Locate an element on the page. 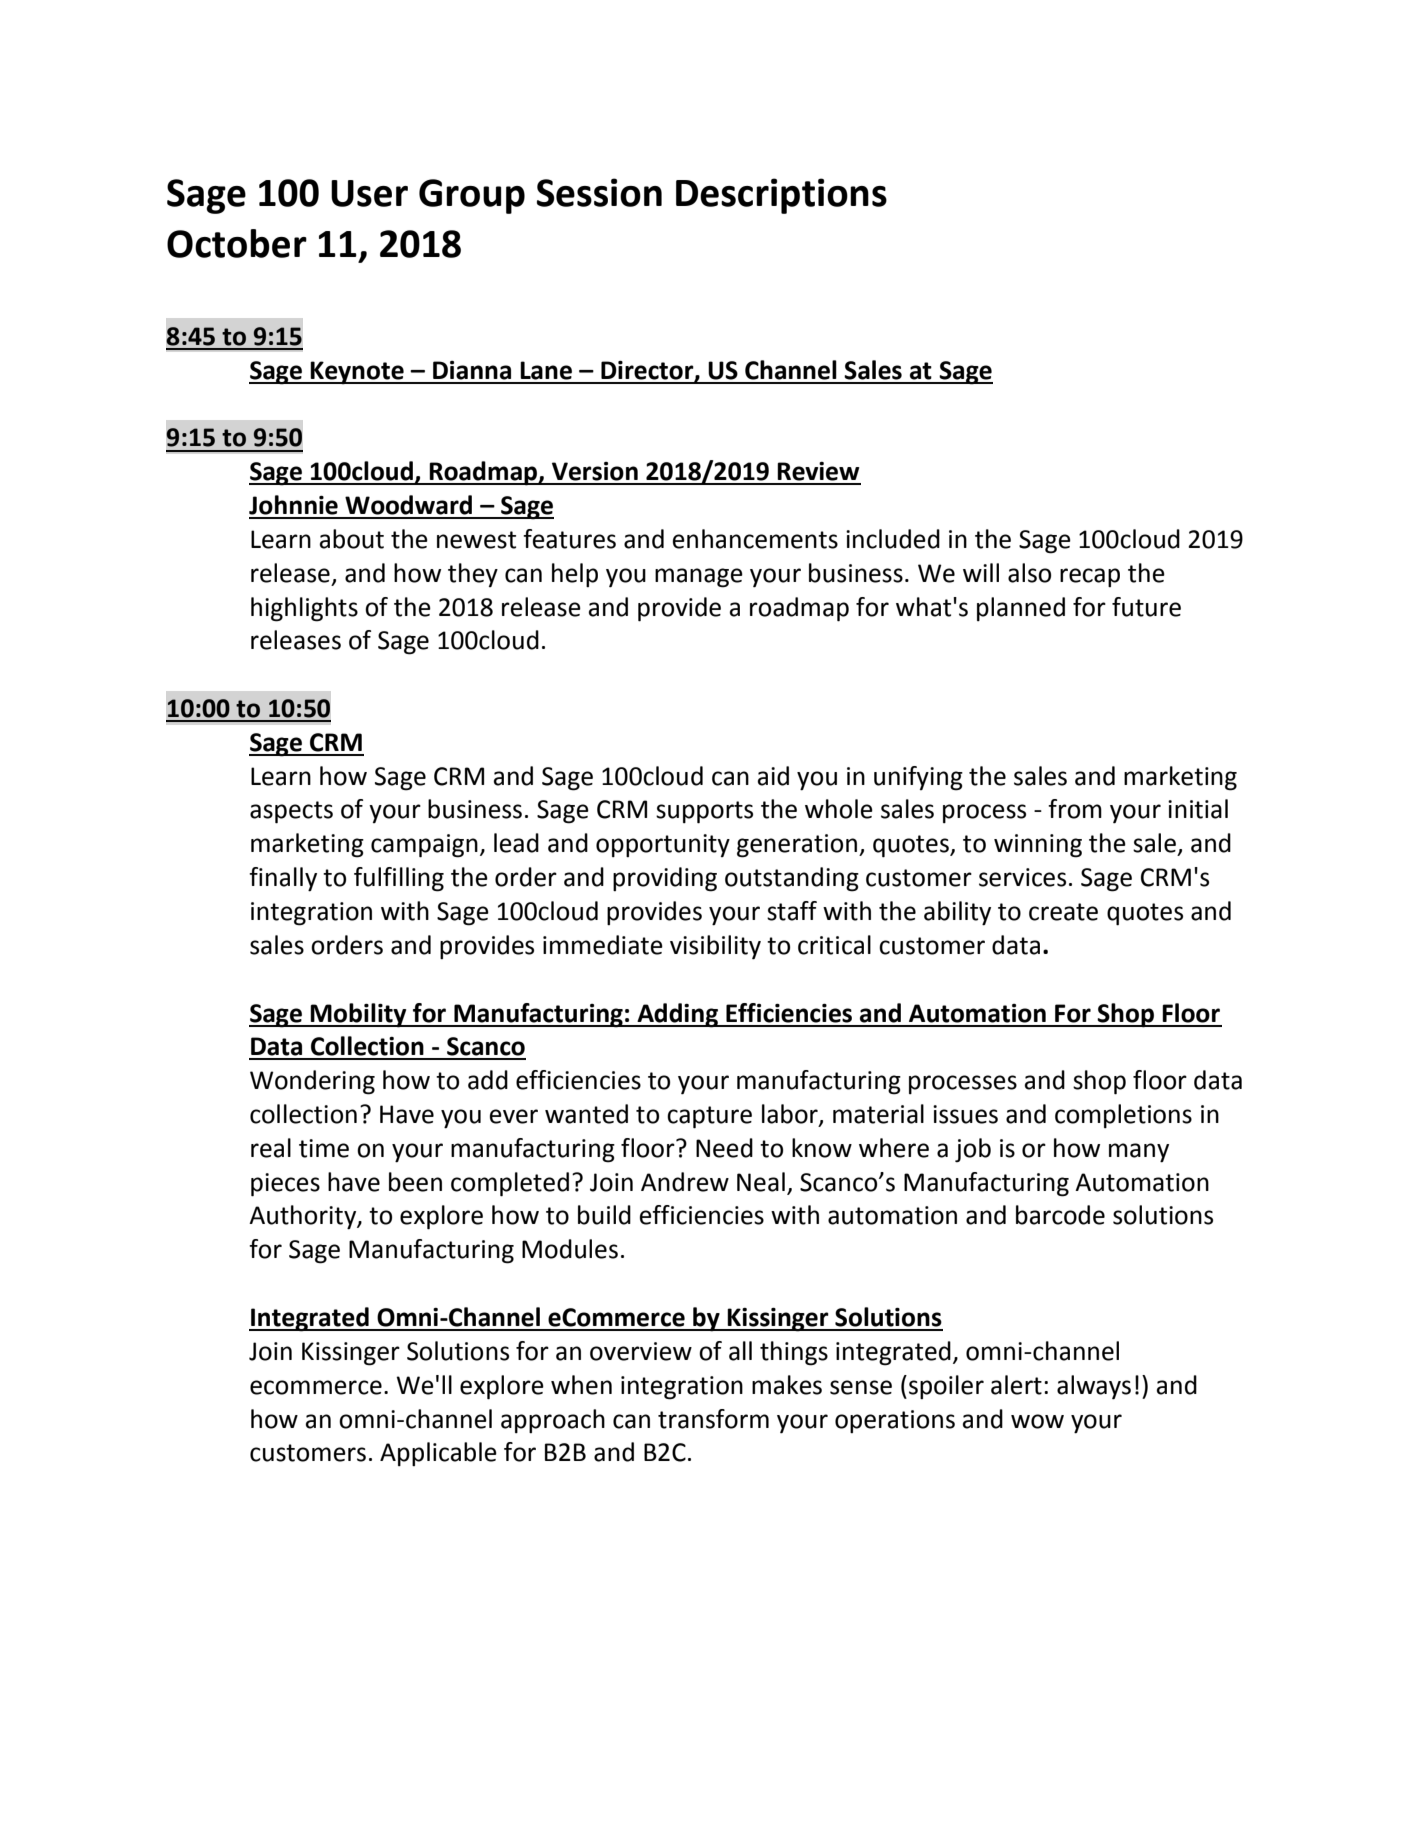 The width and height of the image is (1413, 1829). Applicable is located at coordinates (438, 1454).
